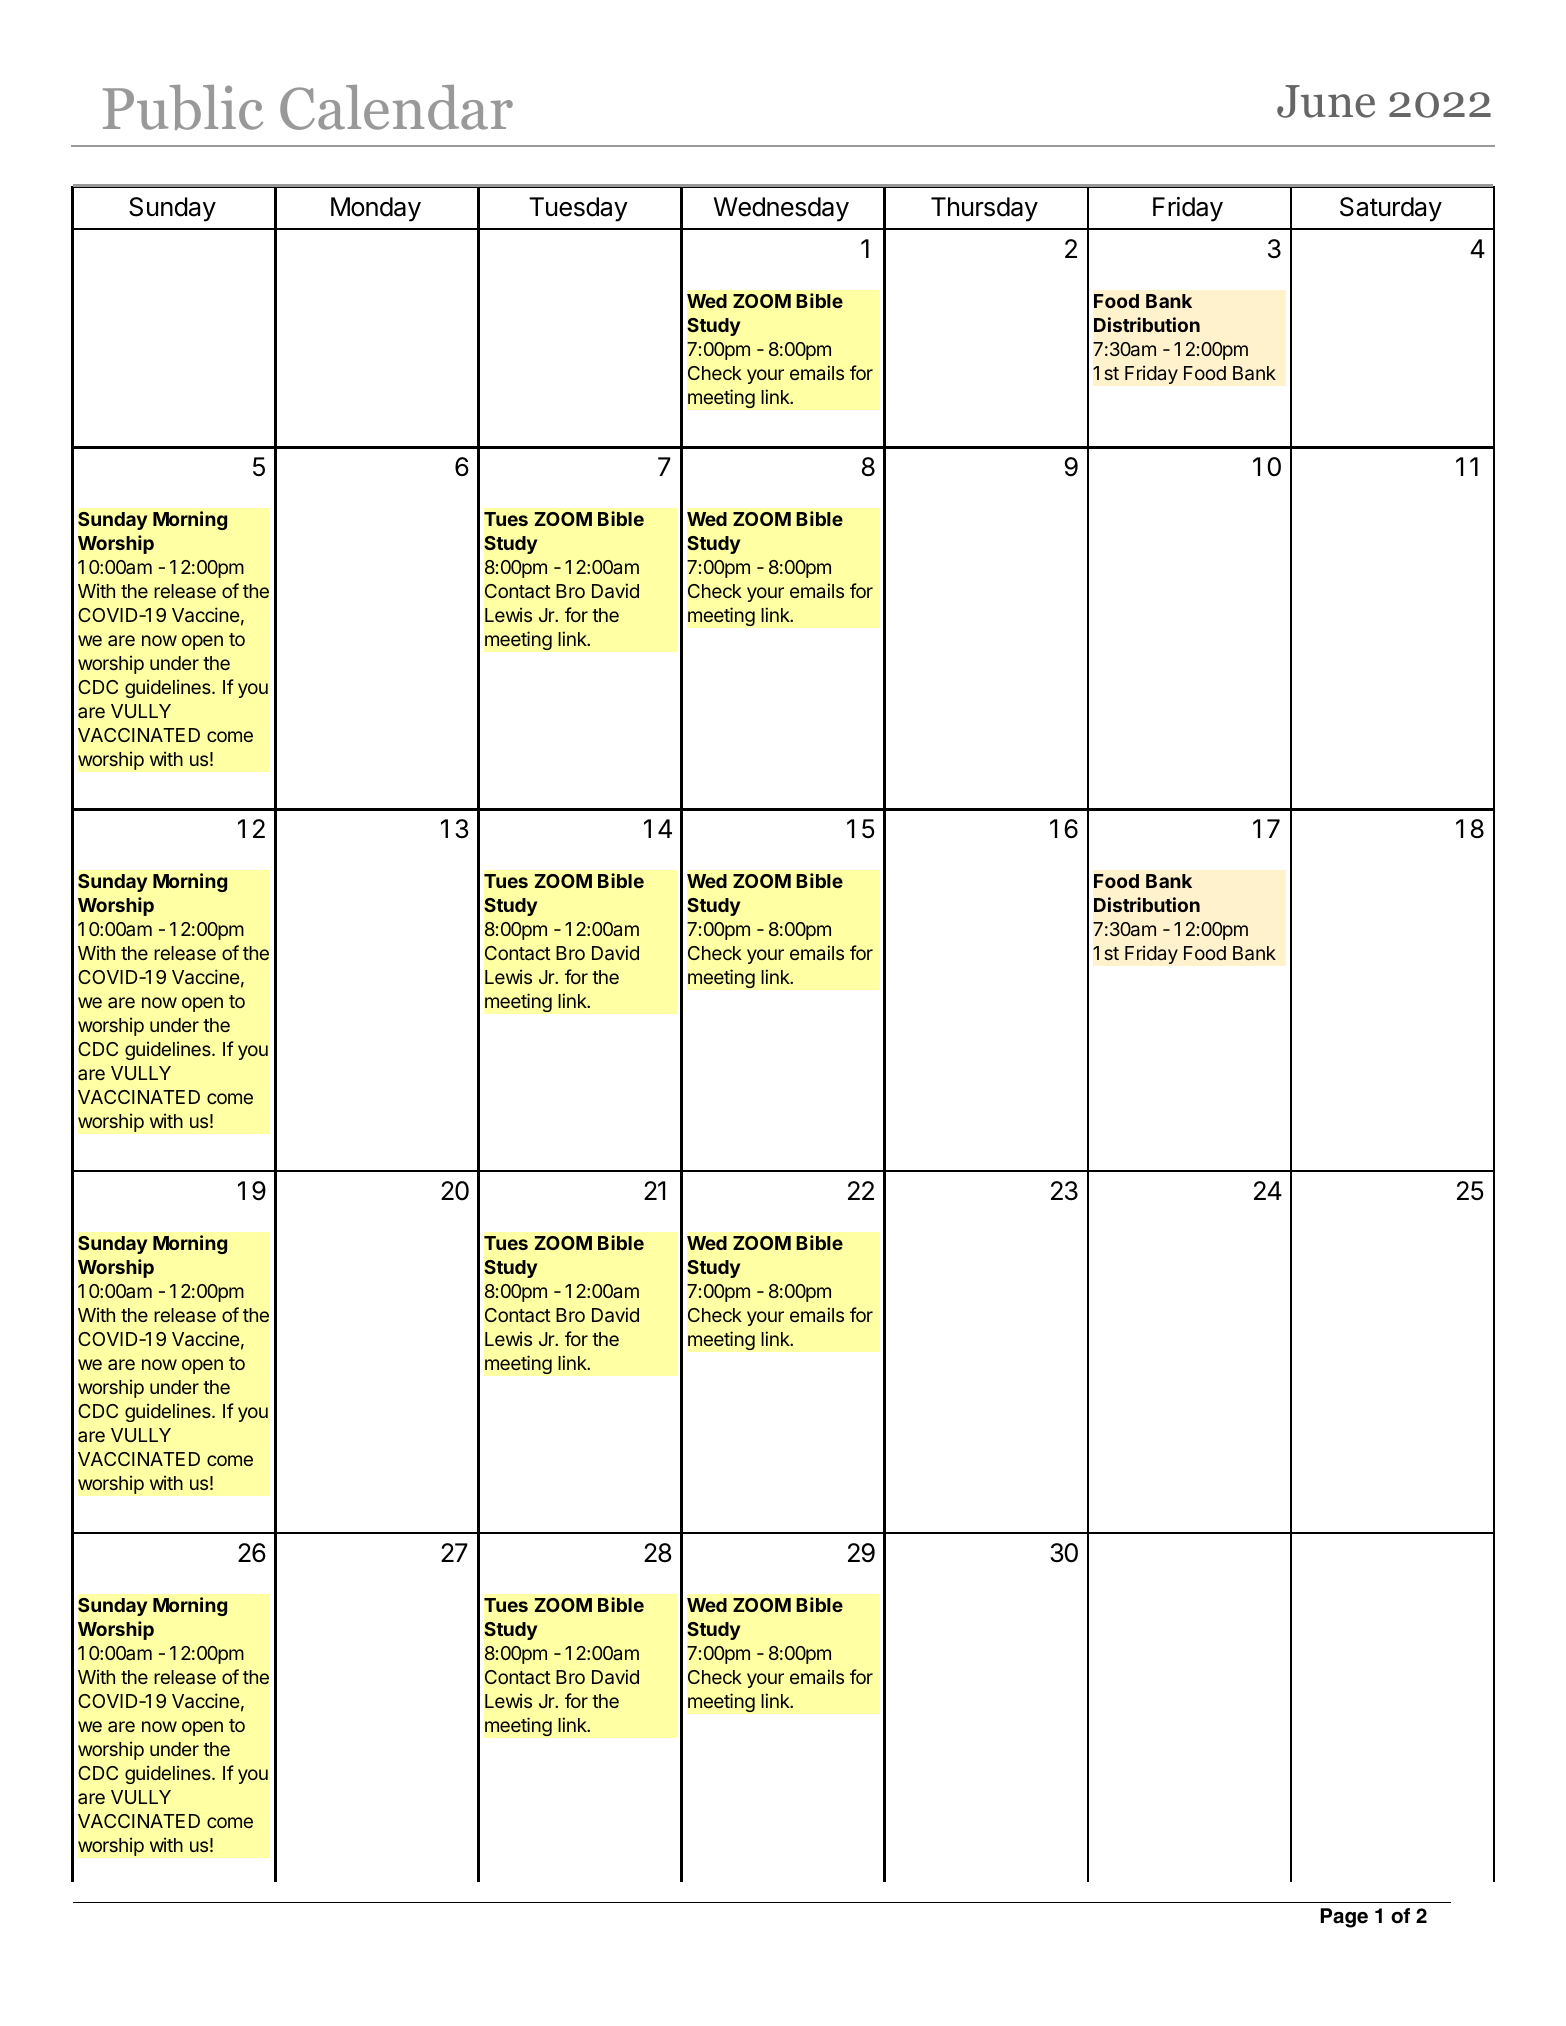 Image resolution: width=1566 pixels, height=2026 pixels. Describe the element at coordinates (984, 209) in the screenshot. I see `Thursday` at that location.
